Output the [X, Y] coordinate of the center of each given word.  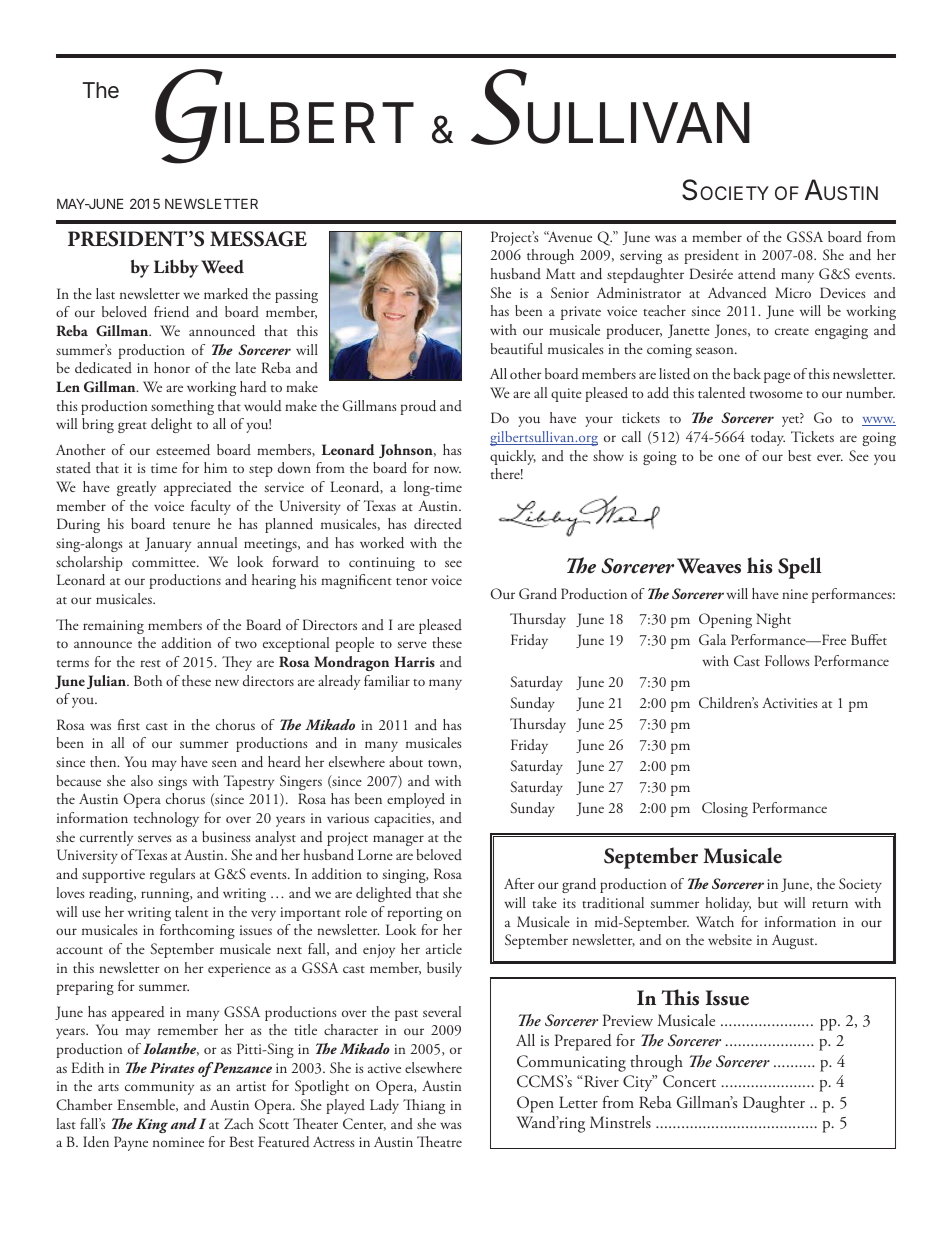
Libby [176, 269]
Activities [790, 702]
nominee [178, 1142]
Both [148, 680]
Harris [415, 661]
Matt [560, 273]
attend [757, 273]
